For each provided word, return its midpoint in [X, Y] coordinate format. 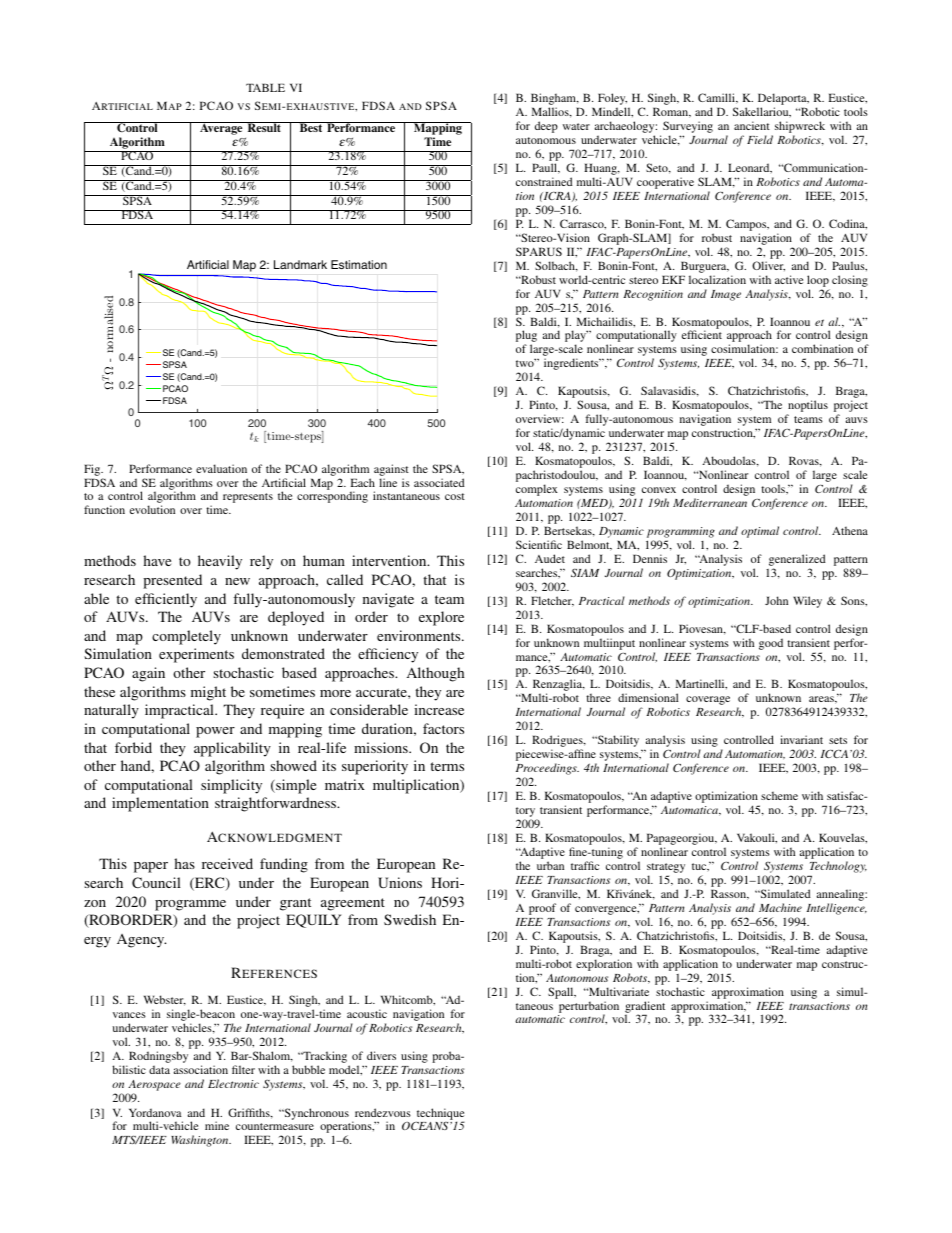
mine [217, 1125]
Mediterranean [710, 502]
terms [447, 766]
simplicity [231, 786]
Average [221, 128]
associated [439, 482]
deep [546, 127]
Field [760, 139]
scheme [779, 796]
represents [248, 498]
